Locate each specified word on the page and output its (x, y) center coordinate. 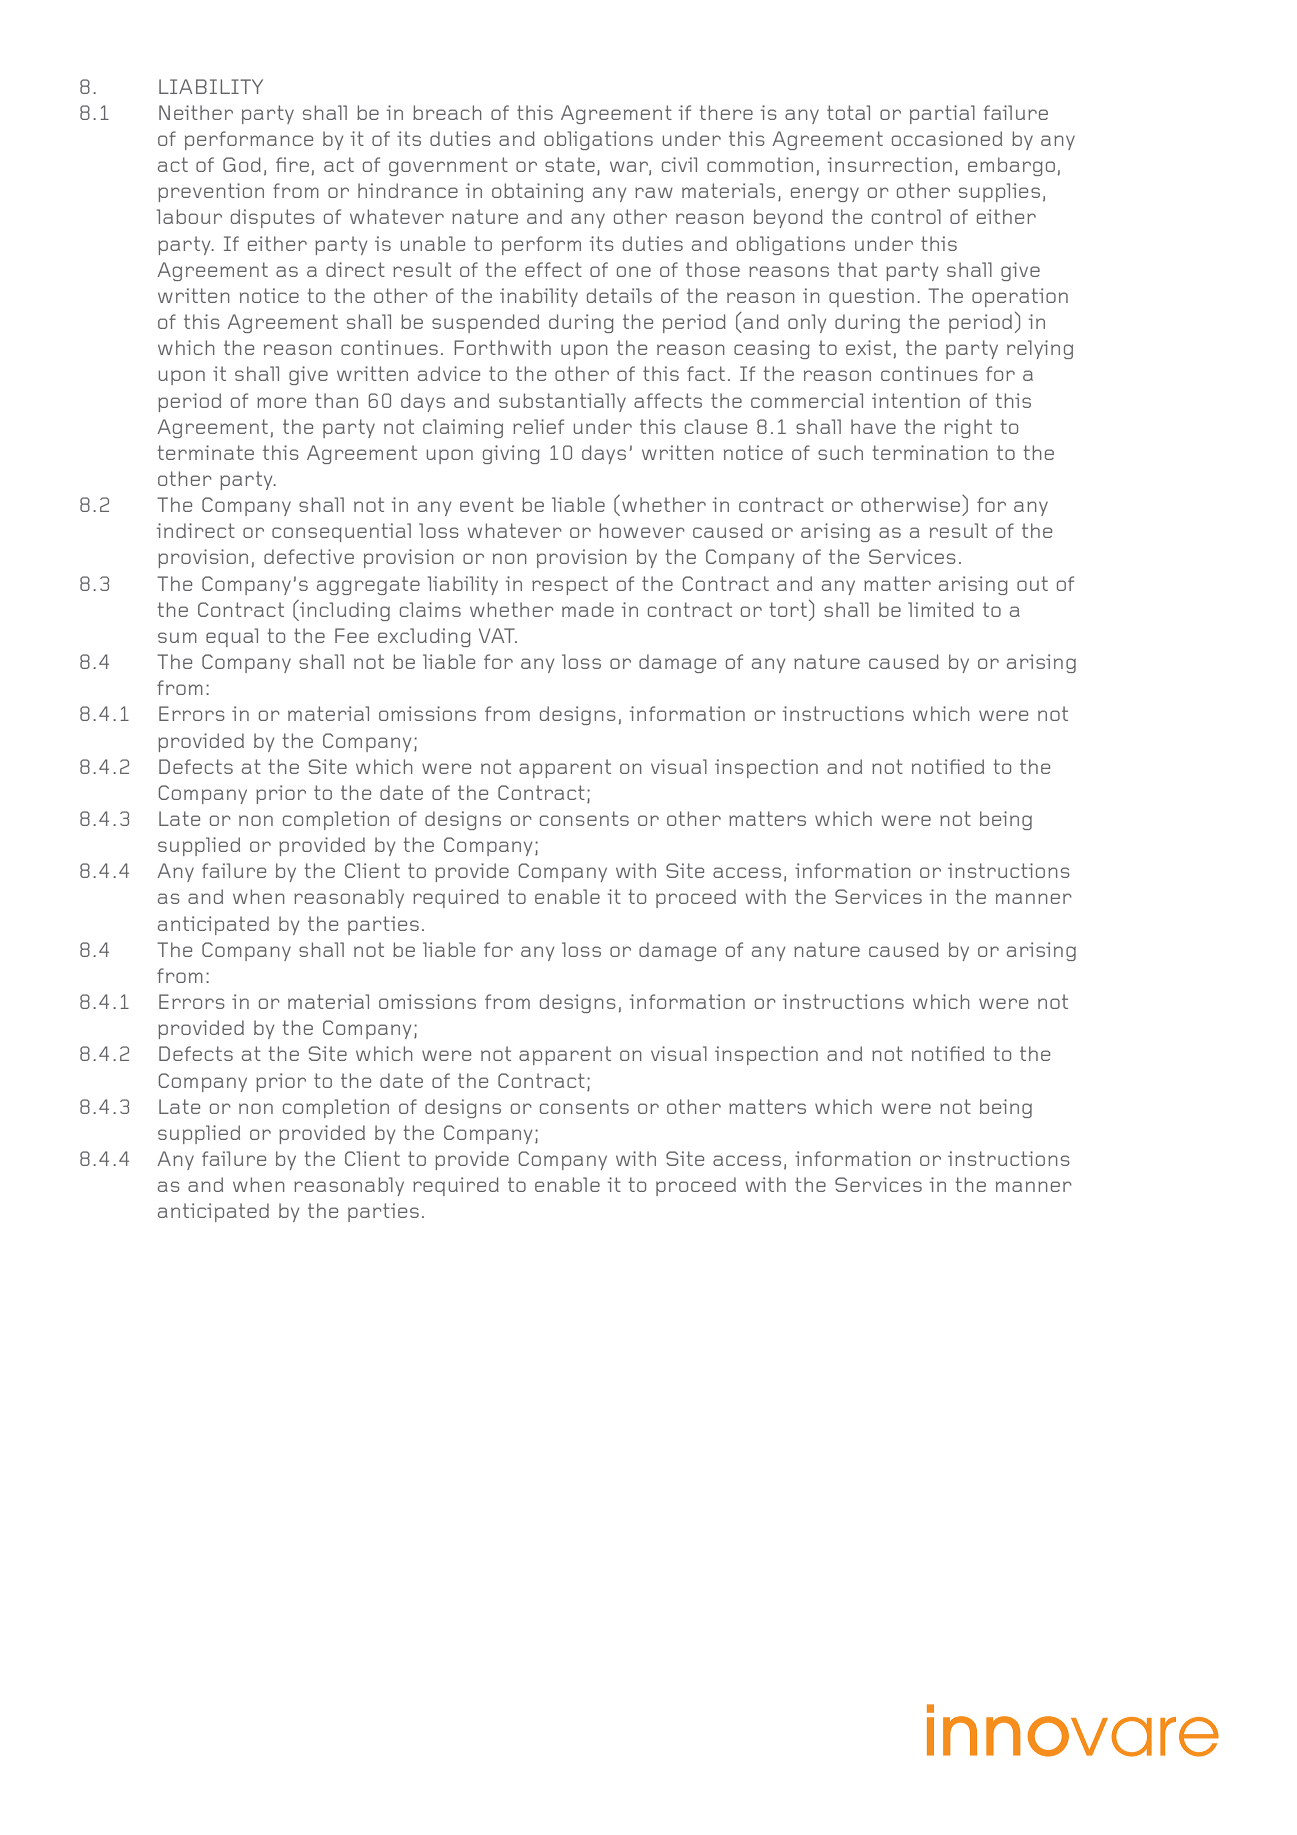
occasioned (947, 138)
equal (232, 637)
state (570, 164)
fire (292, 164)
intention (916, 400)
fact (706, 373)
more (281, 402)
